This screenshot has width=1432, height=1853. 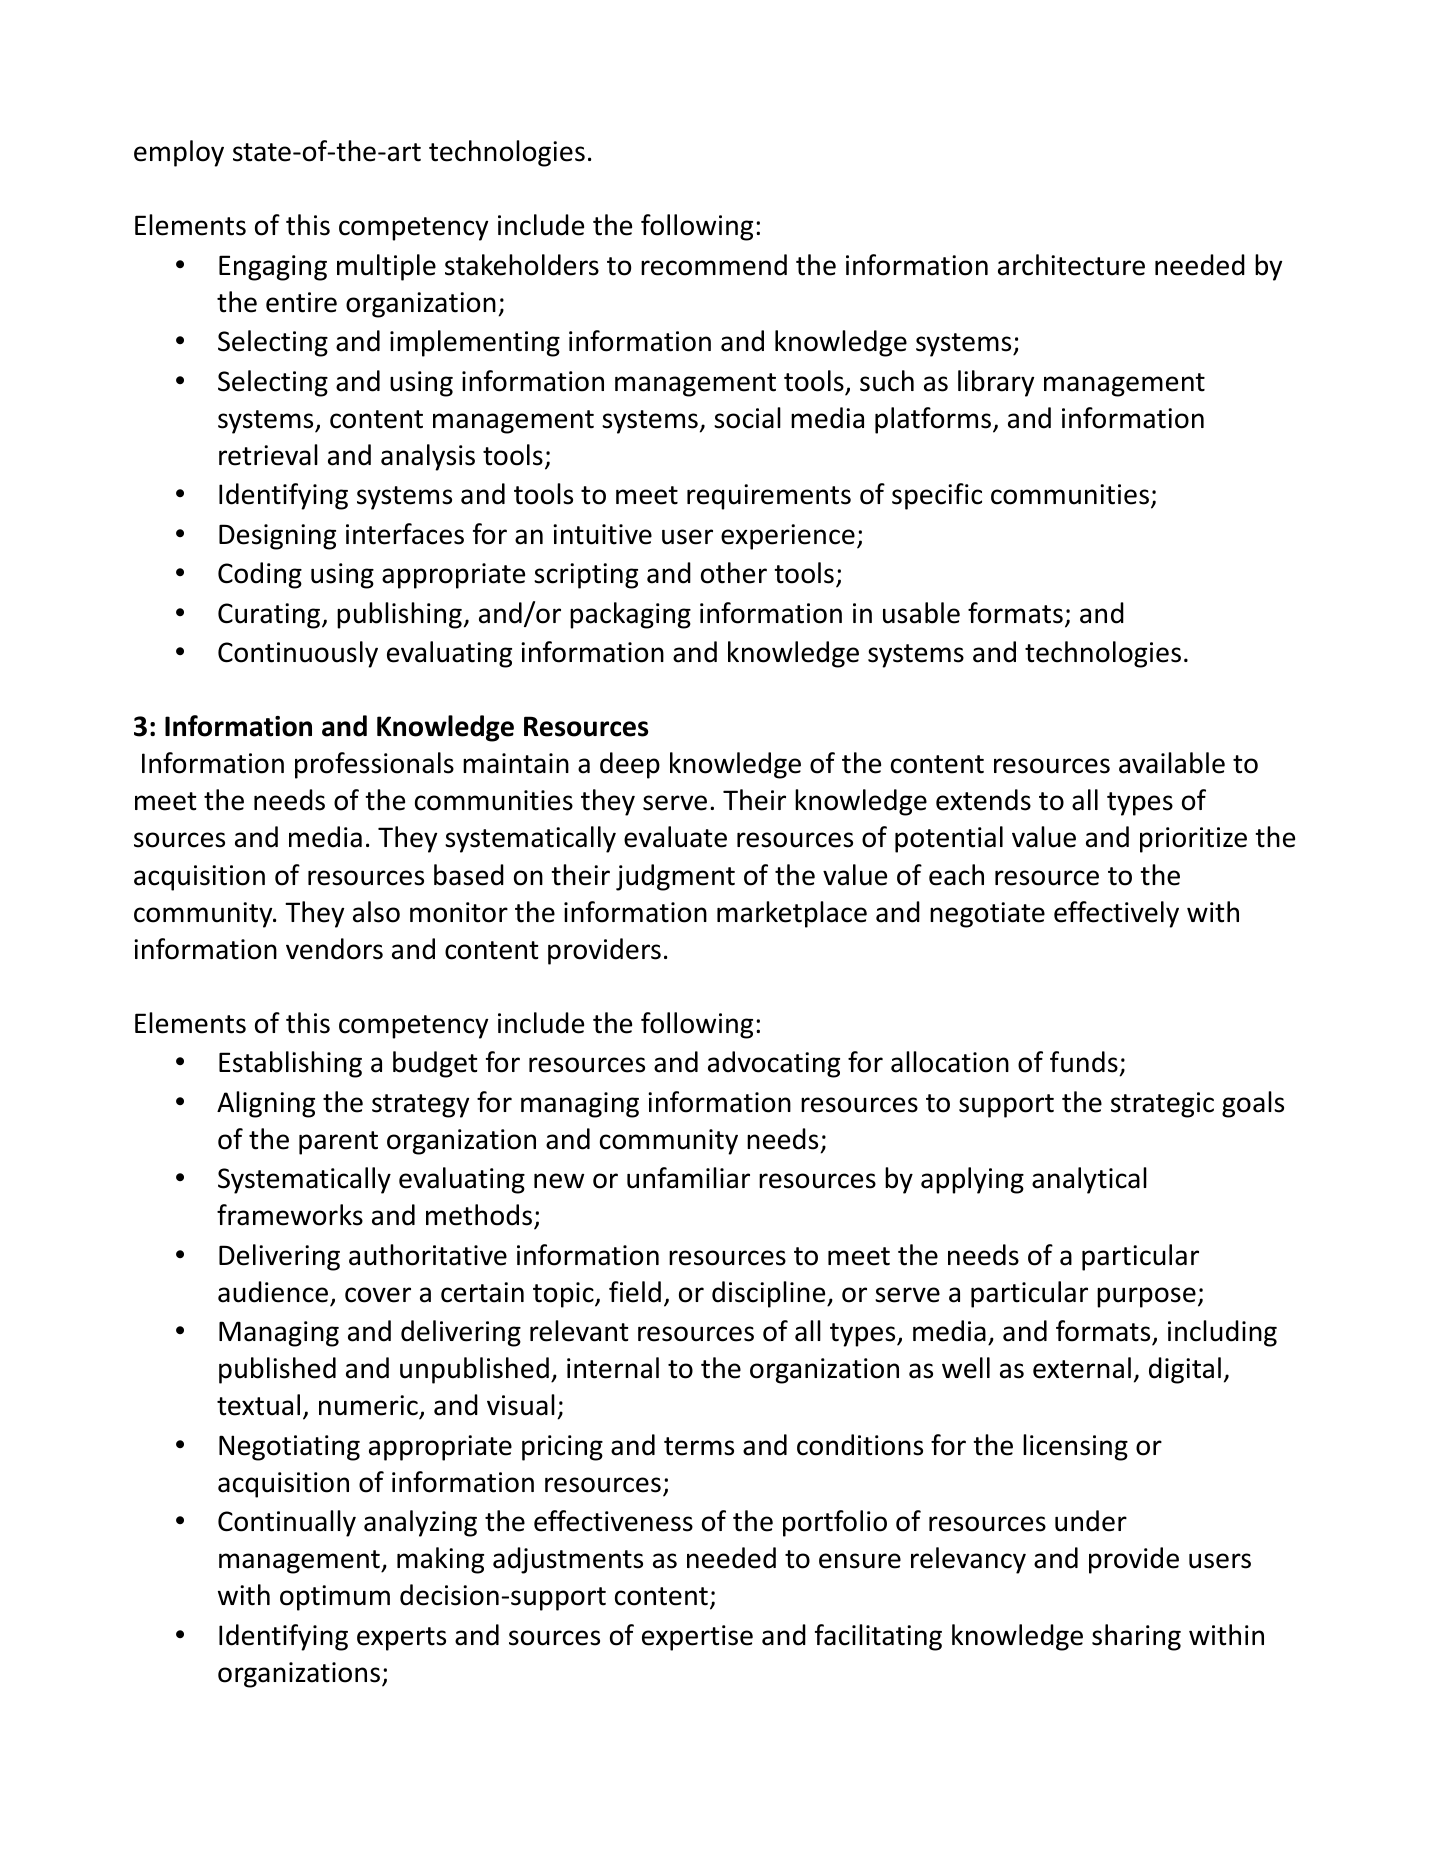 I want to click on recommend, so click(x=714, y=265).
